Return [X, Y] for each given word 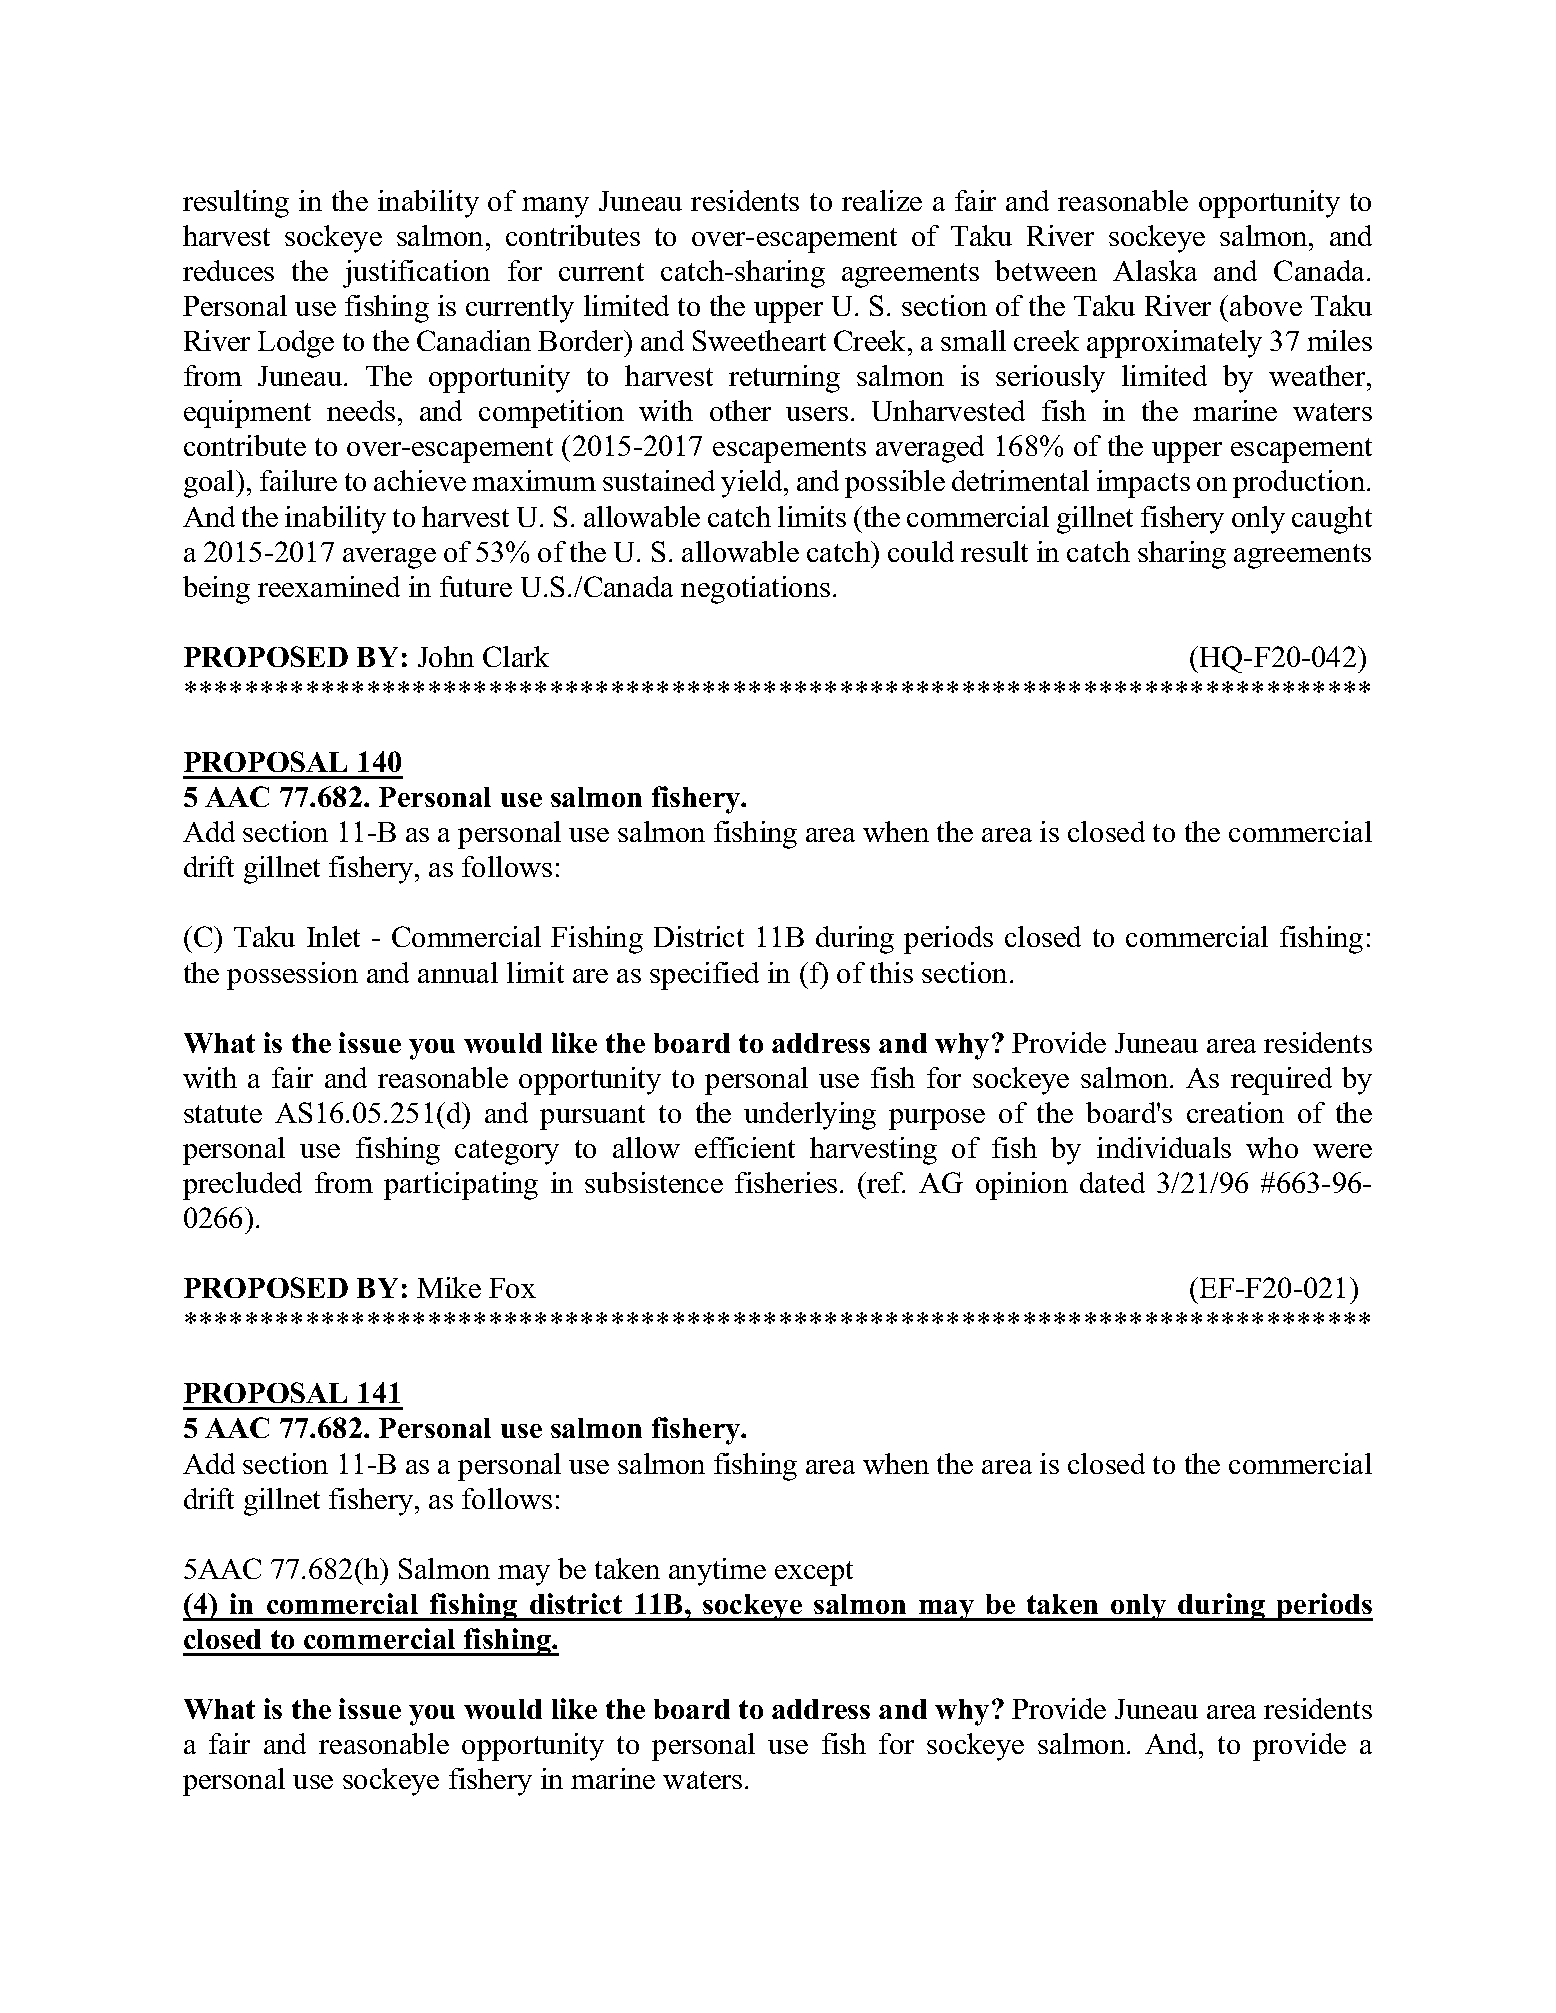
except [814, 1573]
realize [882, 200]
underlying [810, 1116]
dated [1112, 1182]
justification [416, 274]
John [446, 656]
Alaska [1155, 270]
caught [1332, 520]
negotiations [755, 590]
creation [1235, 1112]
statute [223, 1114]
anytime [717, 1572]
